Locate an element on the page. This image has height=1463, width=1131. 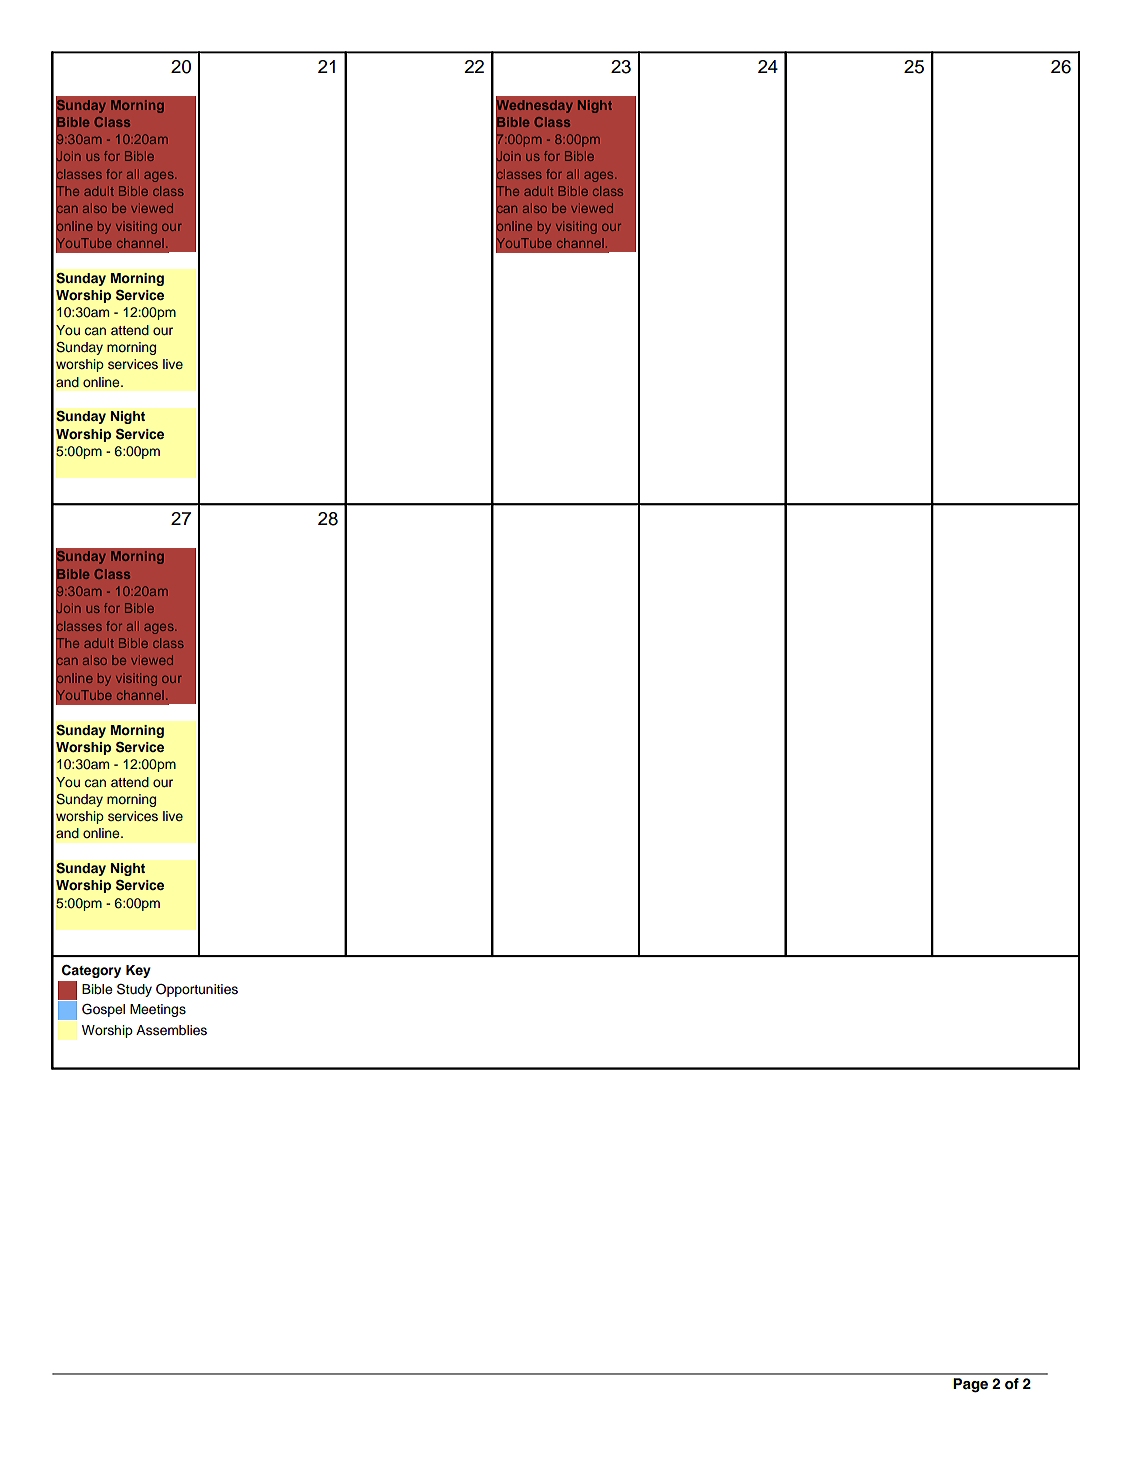
Meetings is located at coordinates (158, 1010).
